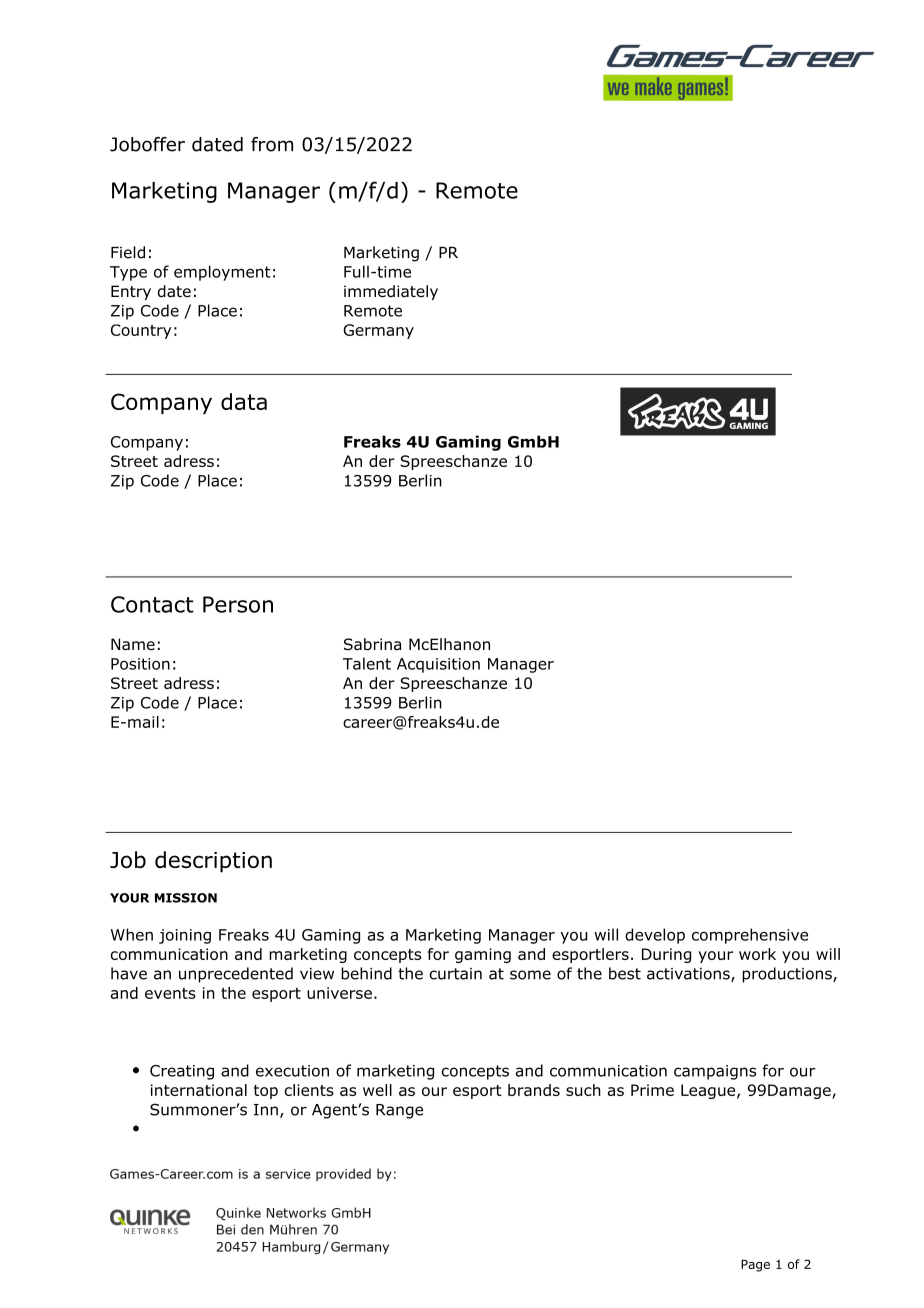 The height and width of the page is (1308, 924). Describe the element at coordinates (438, 665) in the page. I see `Acquisition` at that location.
